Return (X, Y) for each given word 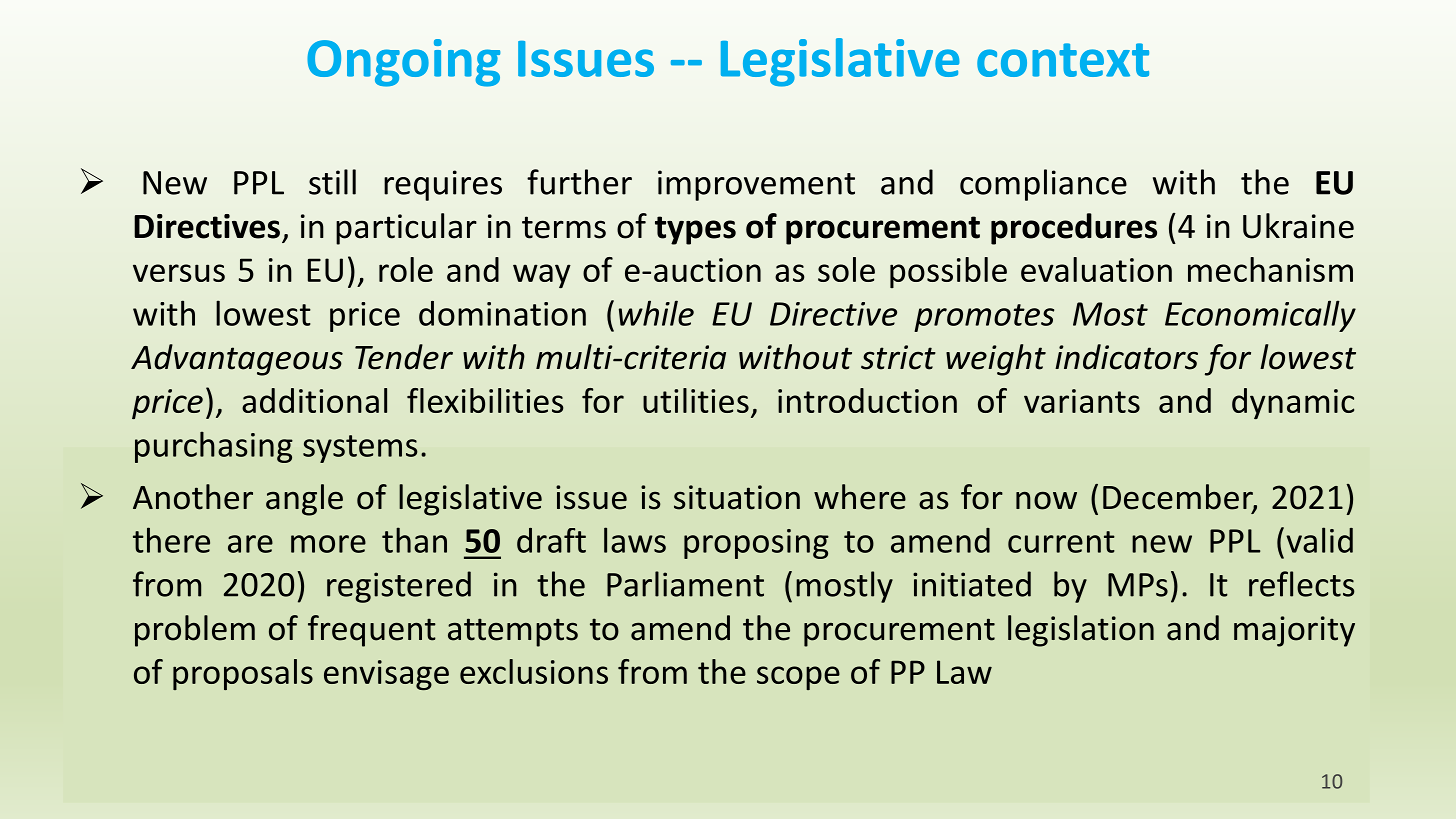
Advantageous (237, 360)
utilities (696, 400)
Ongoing (403, 63)
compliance (1043, 185)
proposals (243, 674)
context (1063, 60)
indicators (1126, 357)
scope (798, 678)
